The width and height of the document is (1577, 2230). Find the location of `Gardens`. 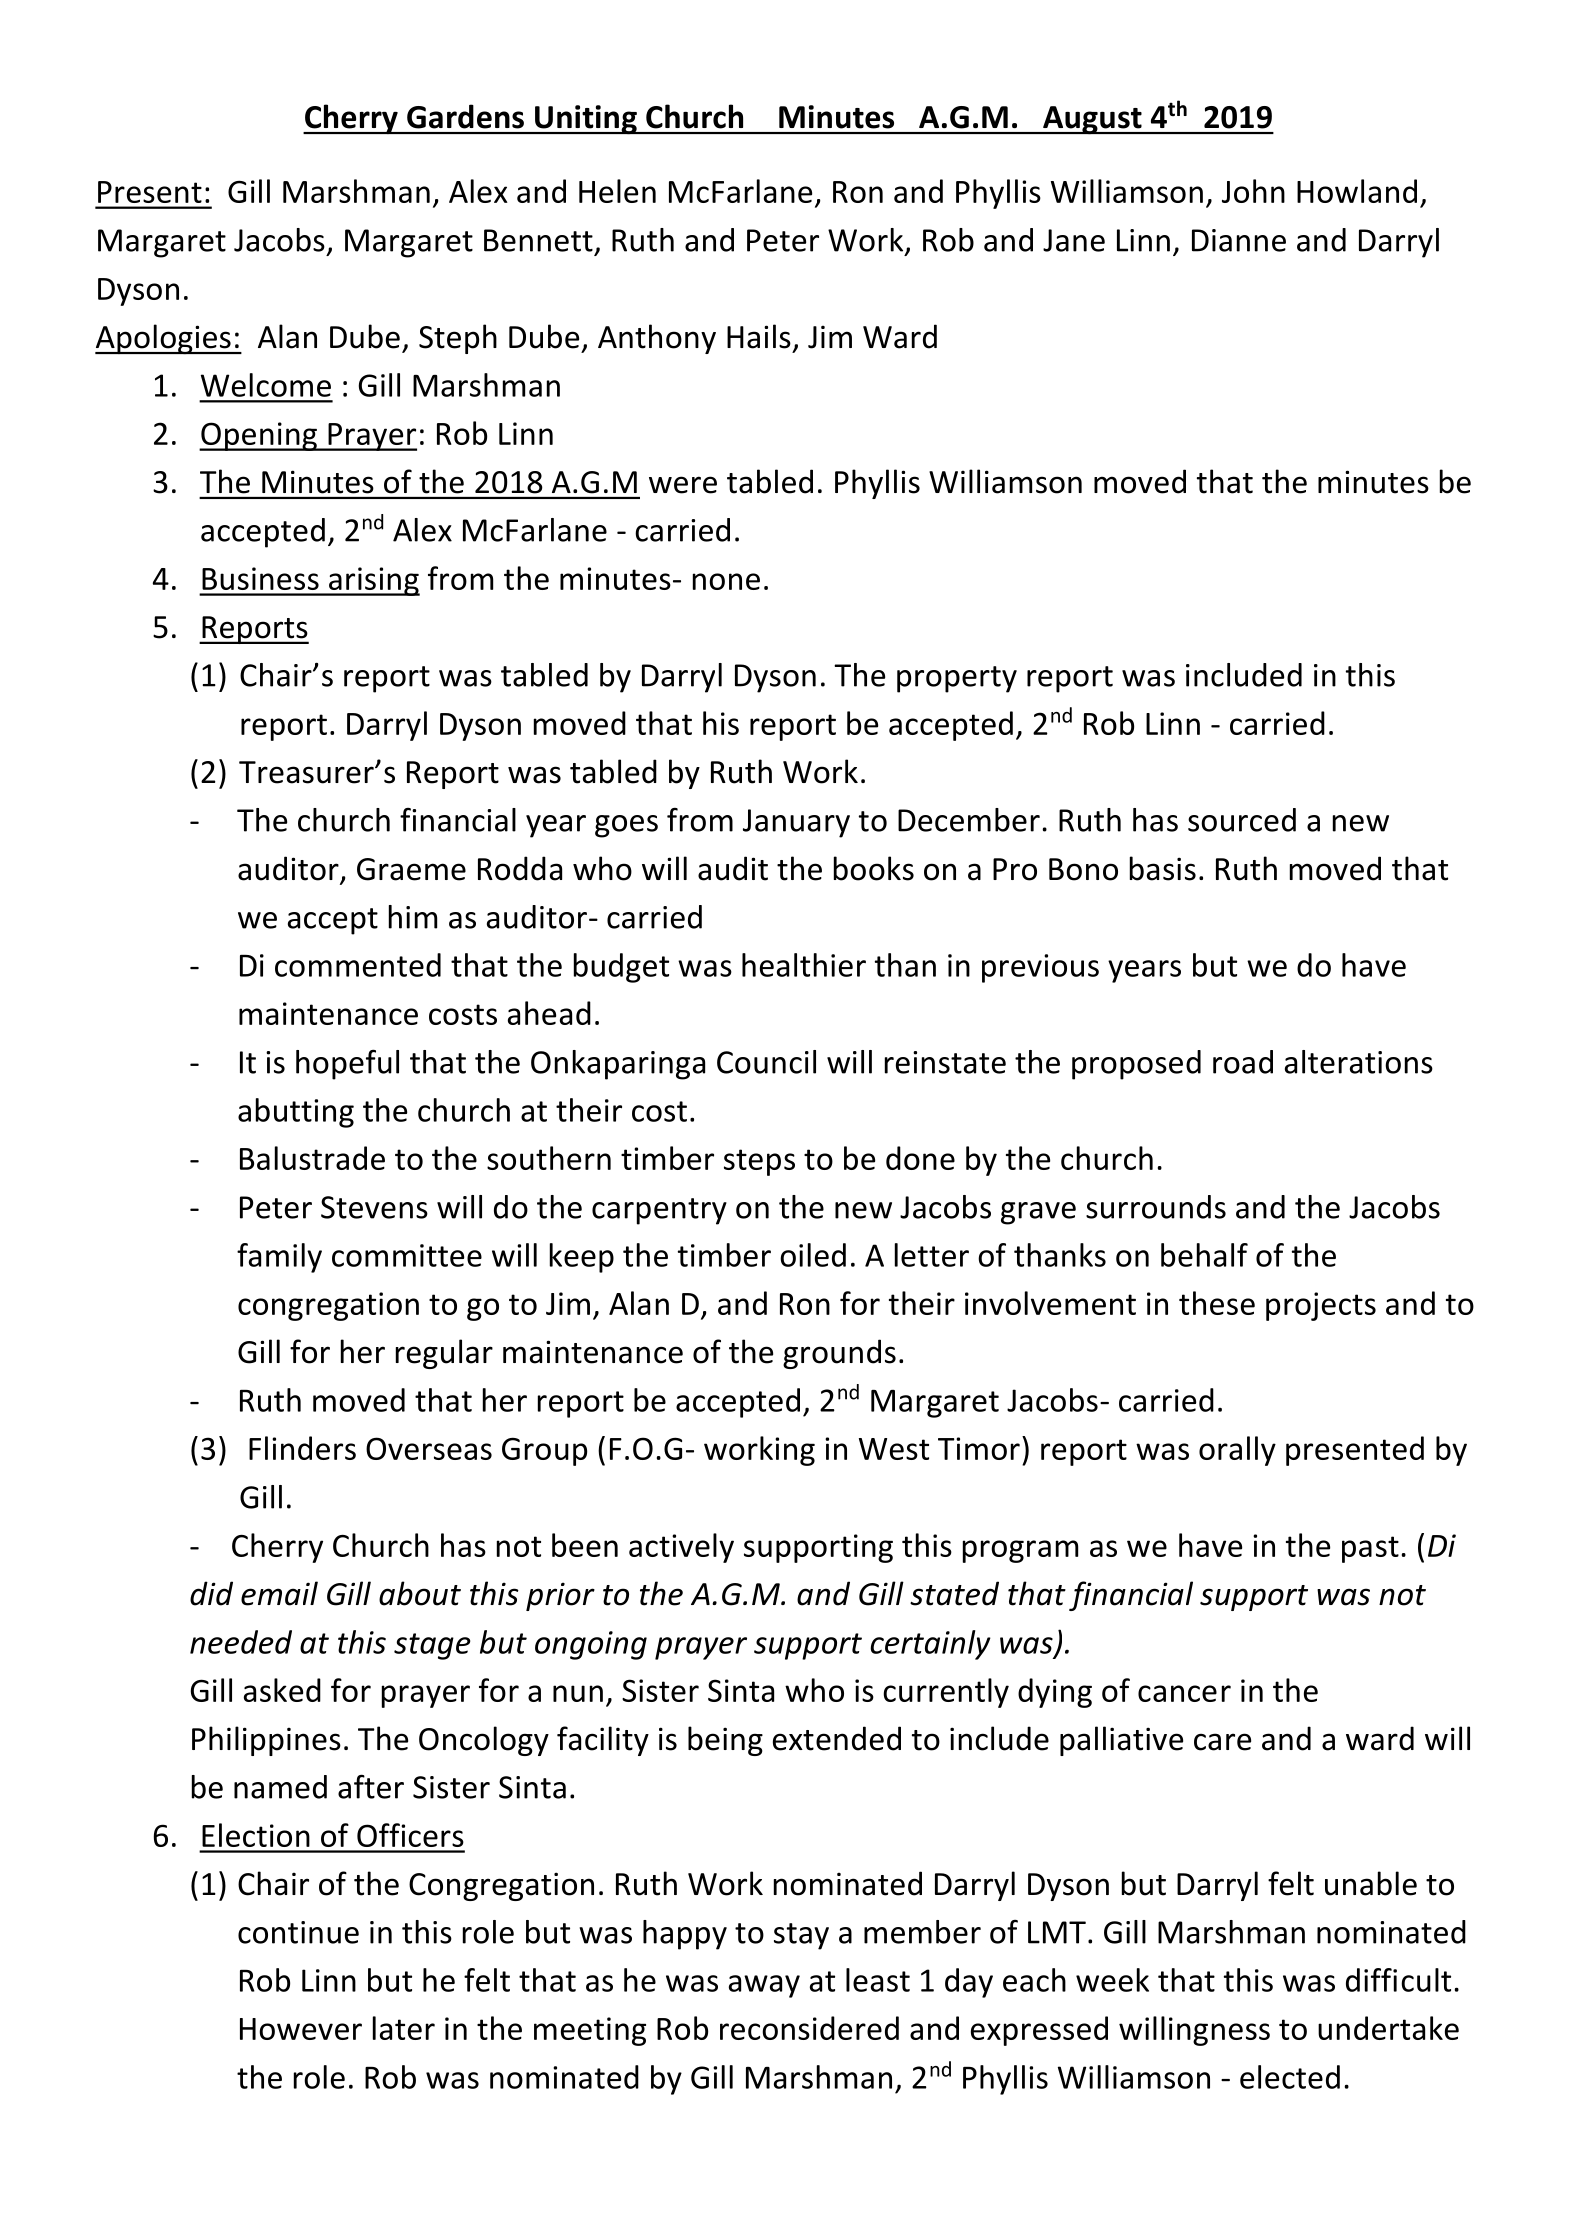

Gardens is located at coordinates (465, 116).
